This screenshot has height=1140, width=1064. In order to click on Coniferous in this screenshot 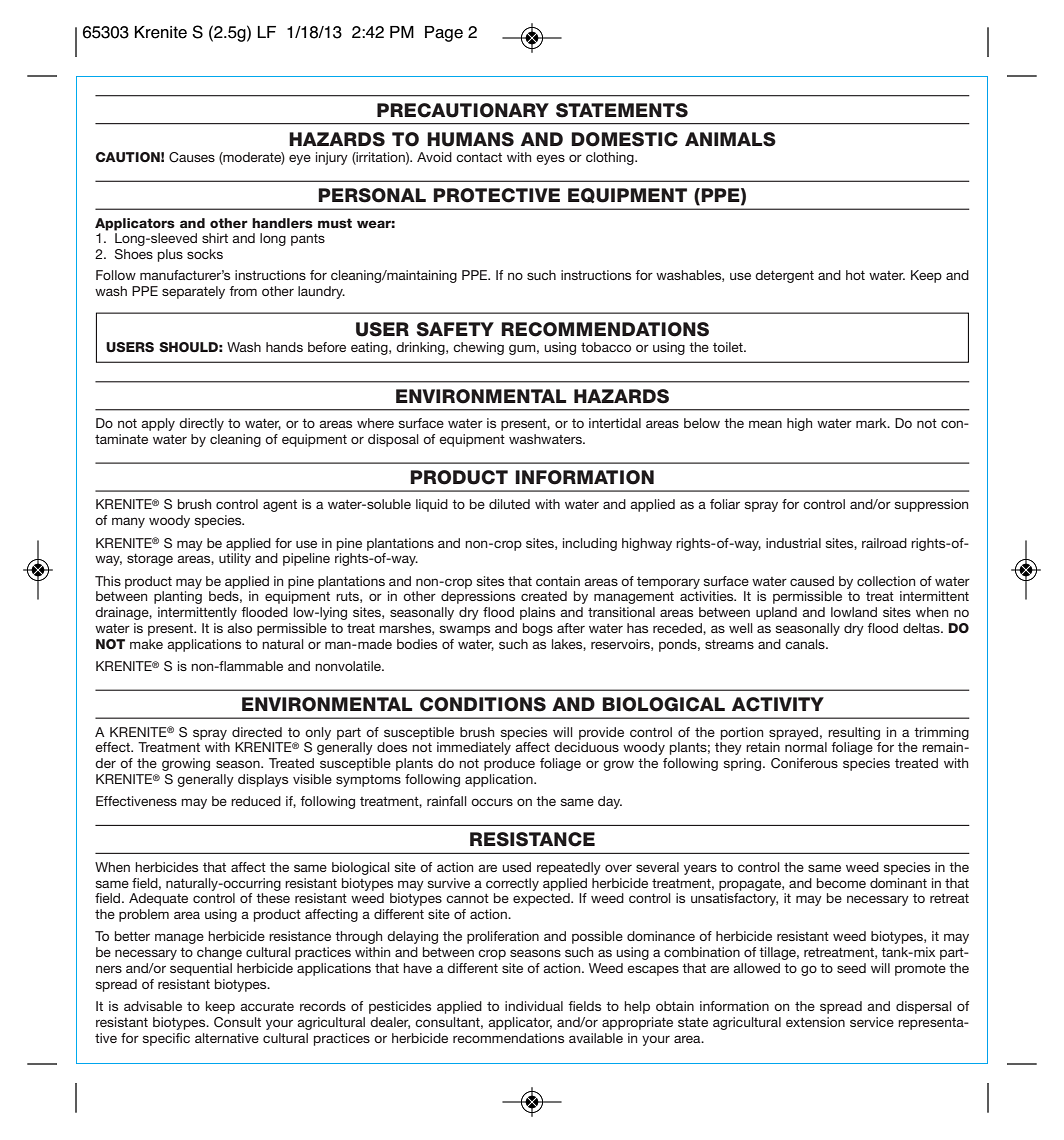, I will do `click(804, 763)`.
